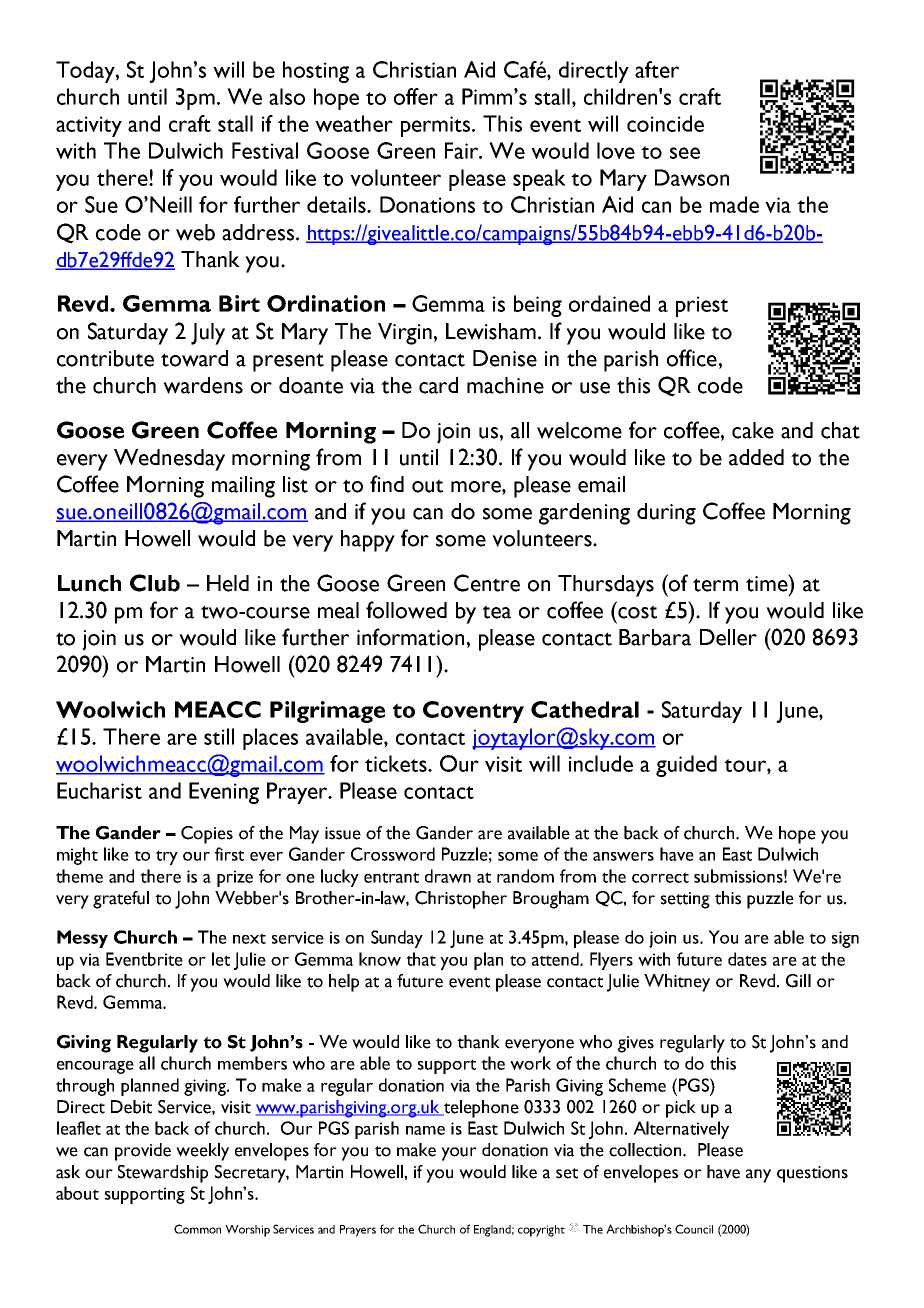 Image resolution: width=924 pixels, height=1308 pixels. Describe the element at coordinates (89, 126) in the screenshot. I see `activity` at that location.
